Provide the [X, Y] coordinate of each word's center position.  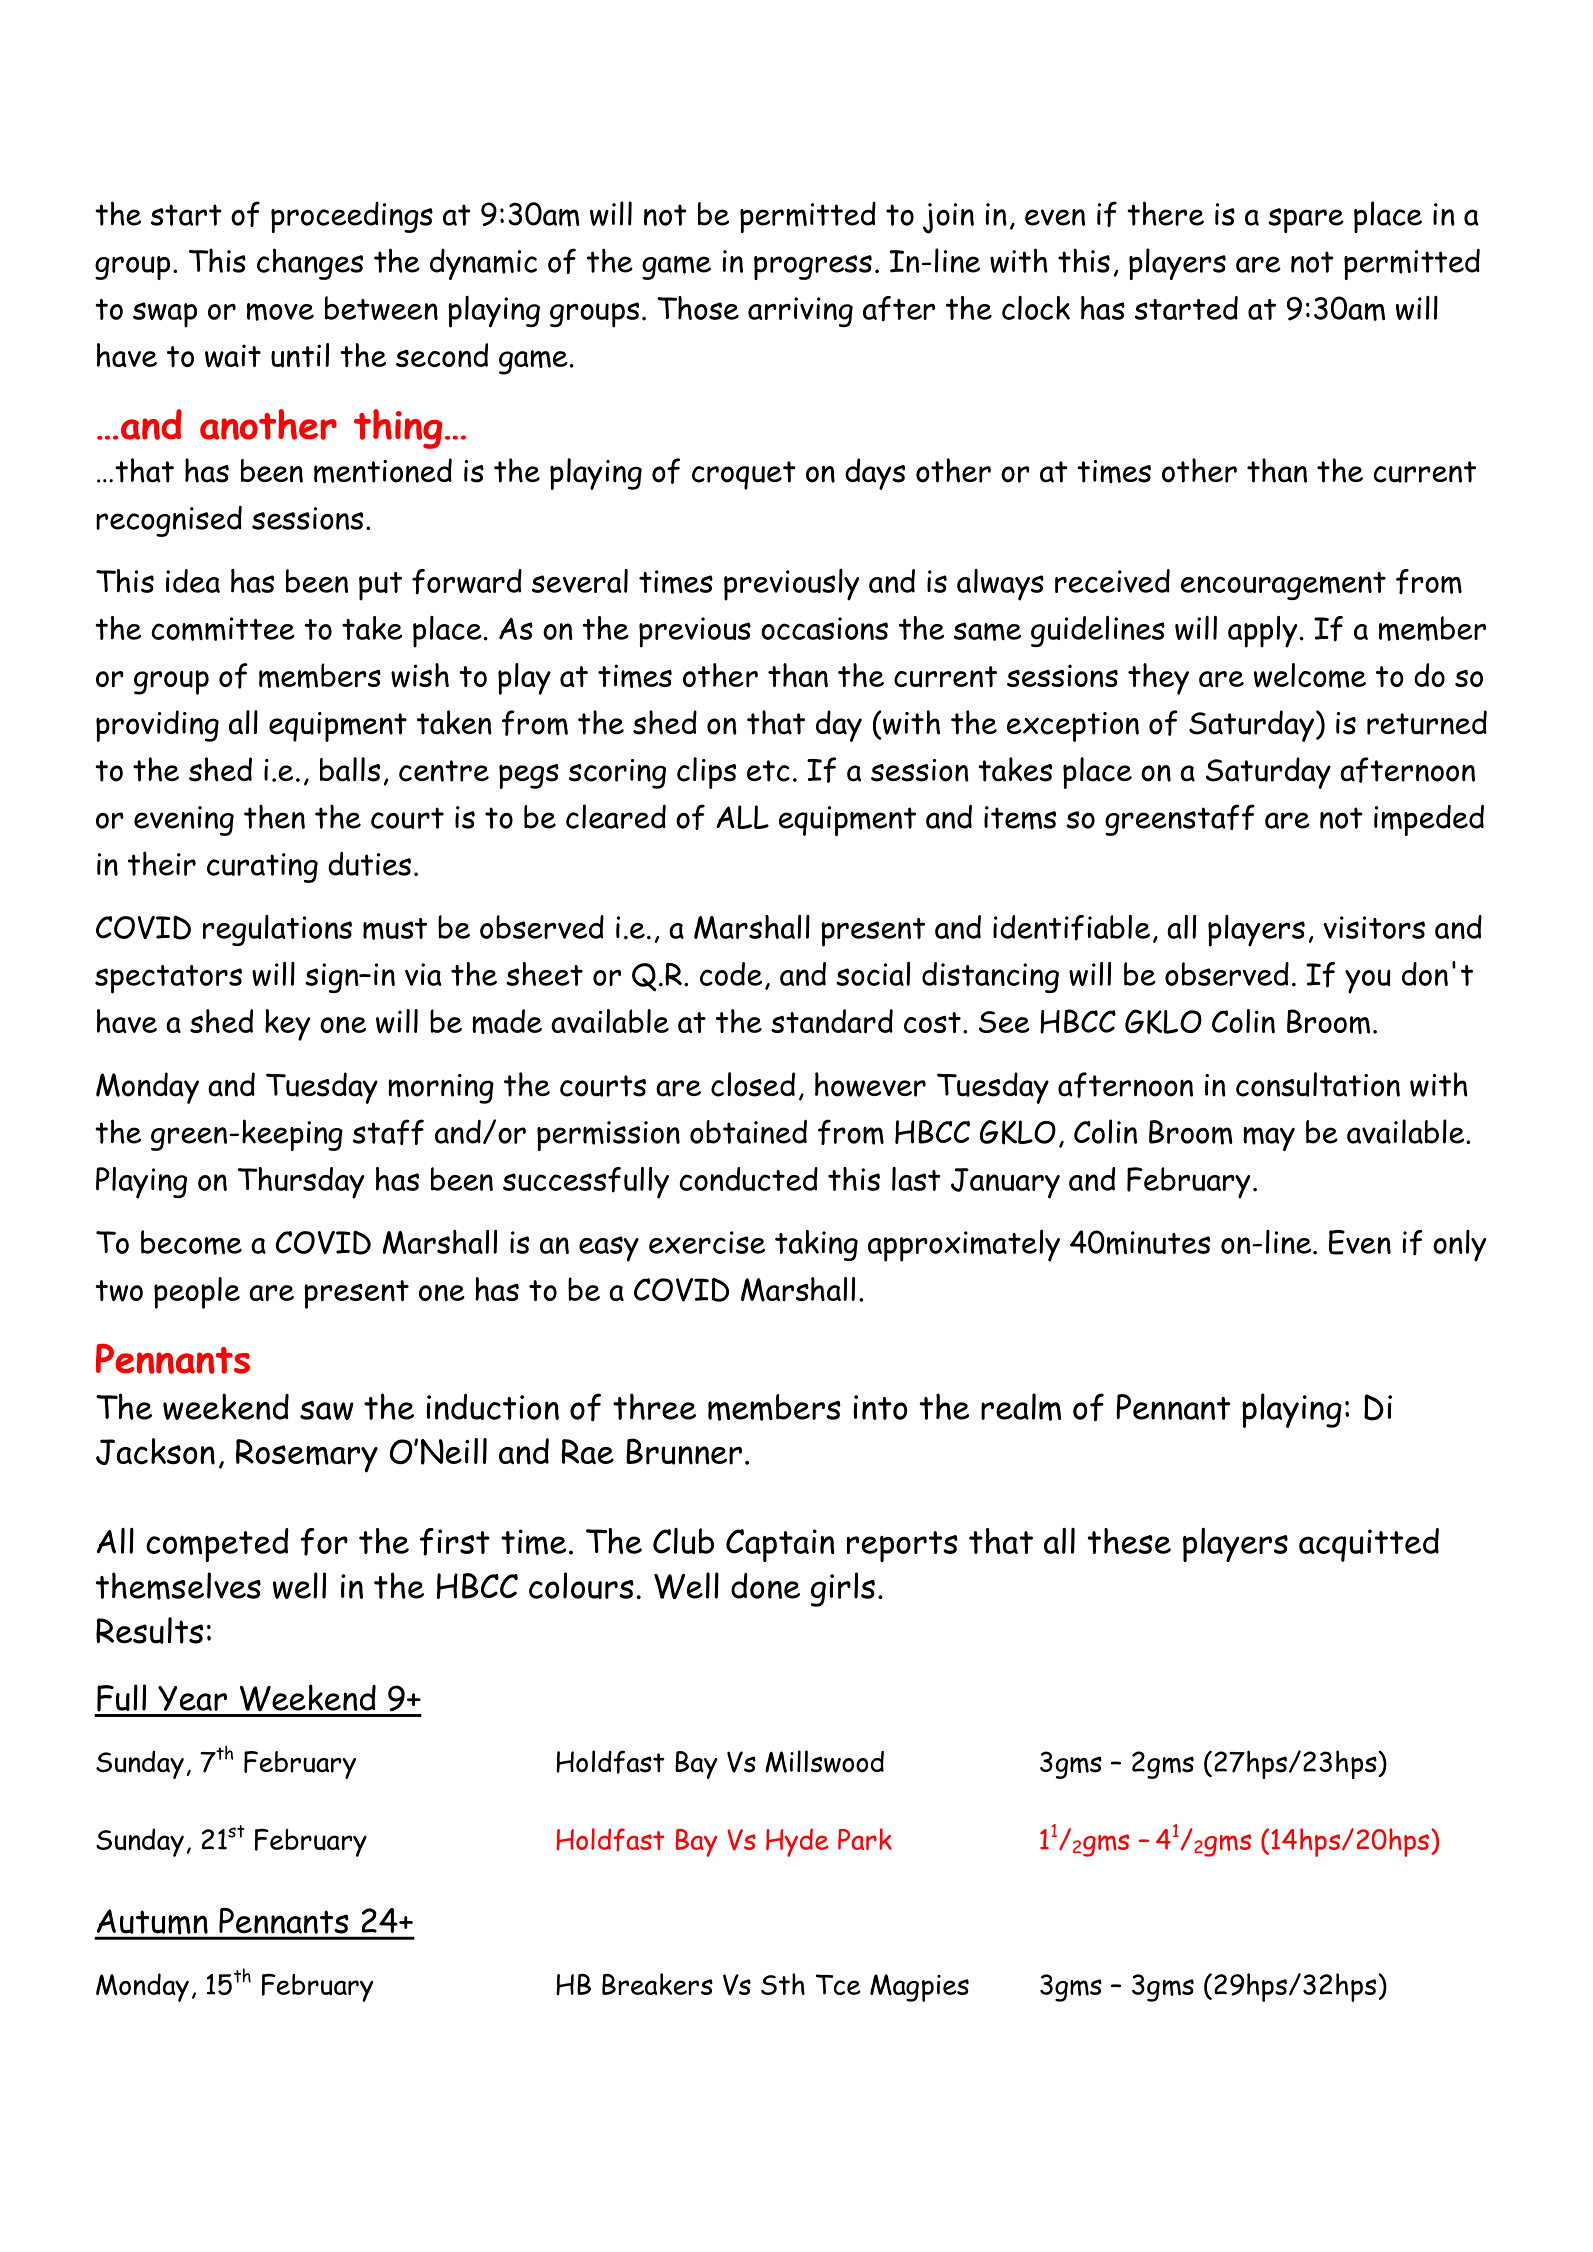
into [880, 1407]
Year [192, 1698]
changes [310, 264]
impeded [1429, 820]
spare [1306, 220]
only [1460, 1246]
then [274, 816]
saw [327, 1410]
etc [768, 771]
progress [813, 267]
